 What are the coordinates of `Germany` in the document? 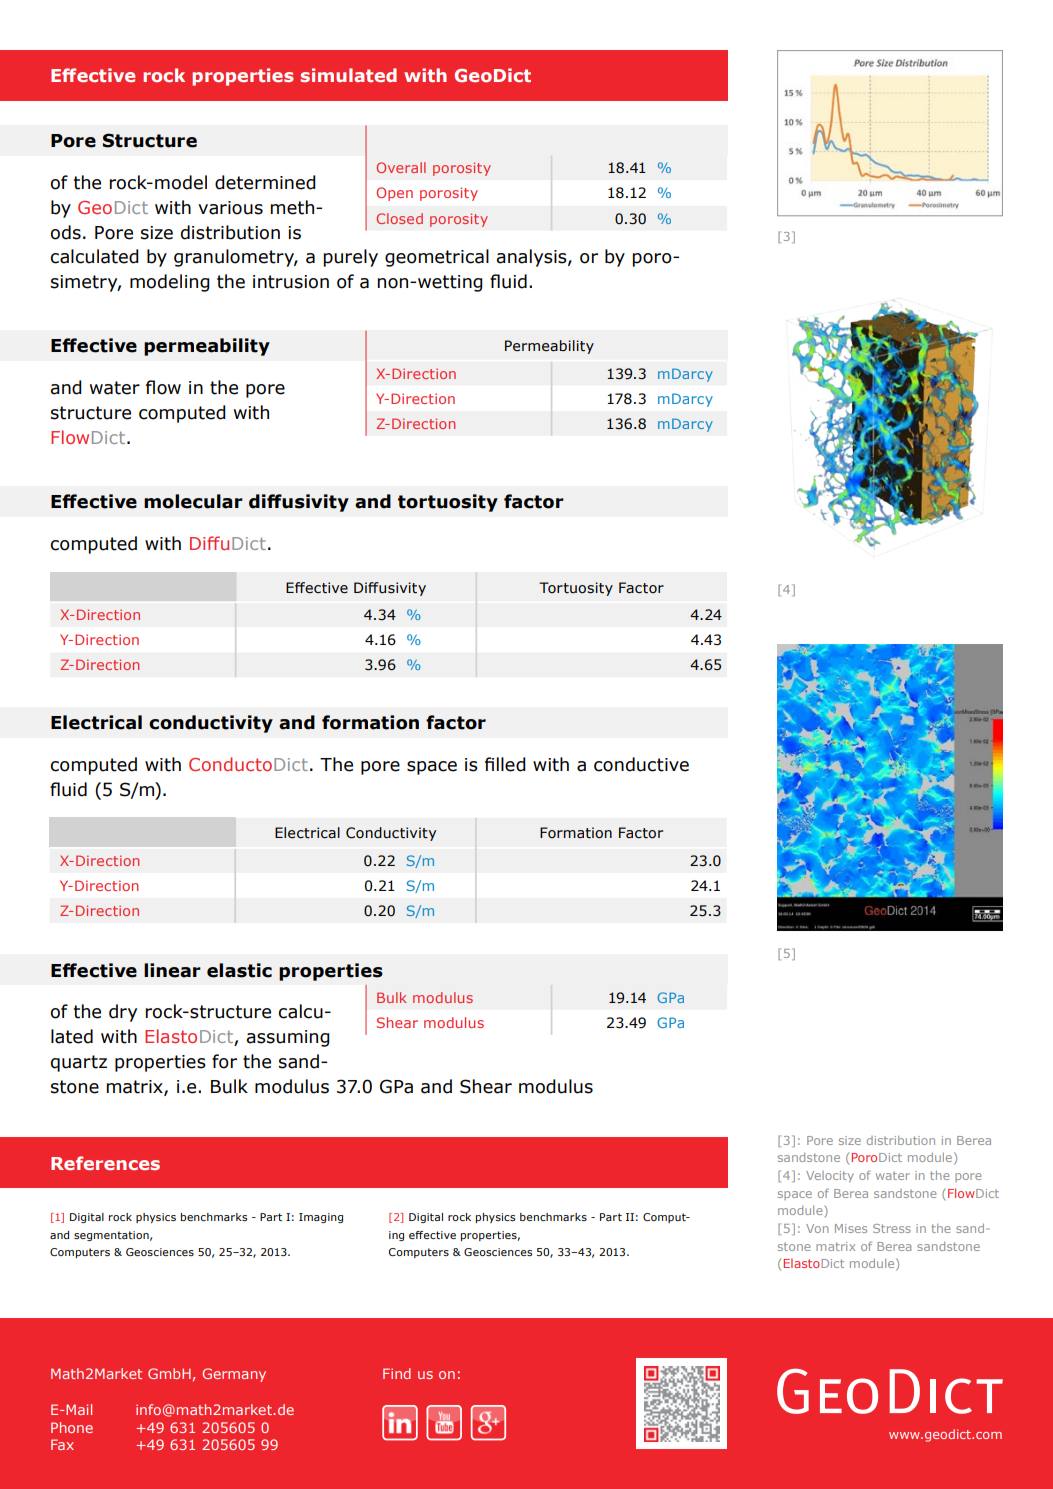 It's located at (234, 1375).
